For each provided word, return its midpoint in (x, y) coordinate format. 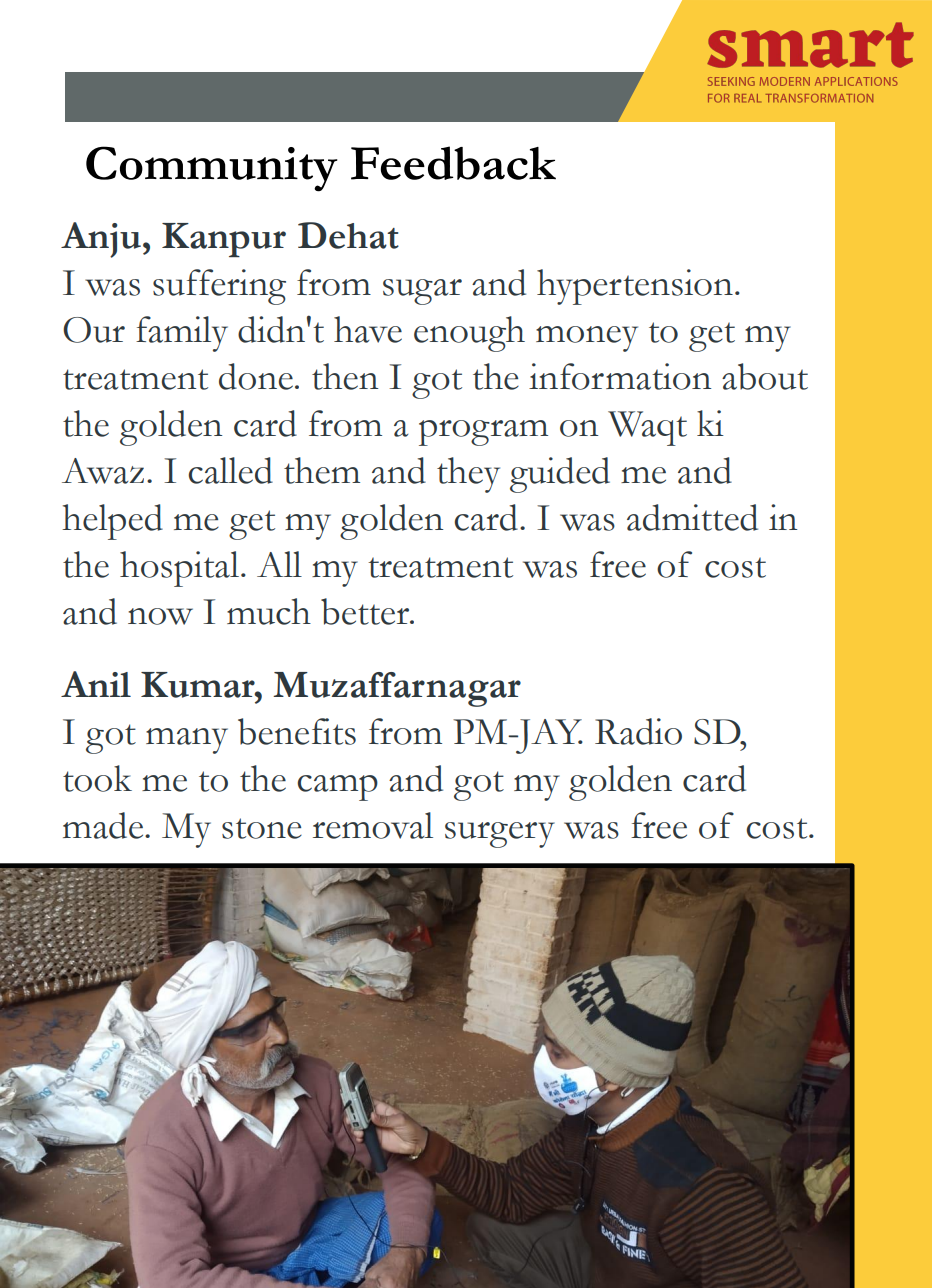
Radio (638, 731)
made (104, 825)
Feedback (453, 163)
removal (373, 825)
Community (211, 169)
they (468, 475)
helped (112, 522)
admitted (692, 517)
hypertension (635, 287)
